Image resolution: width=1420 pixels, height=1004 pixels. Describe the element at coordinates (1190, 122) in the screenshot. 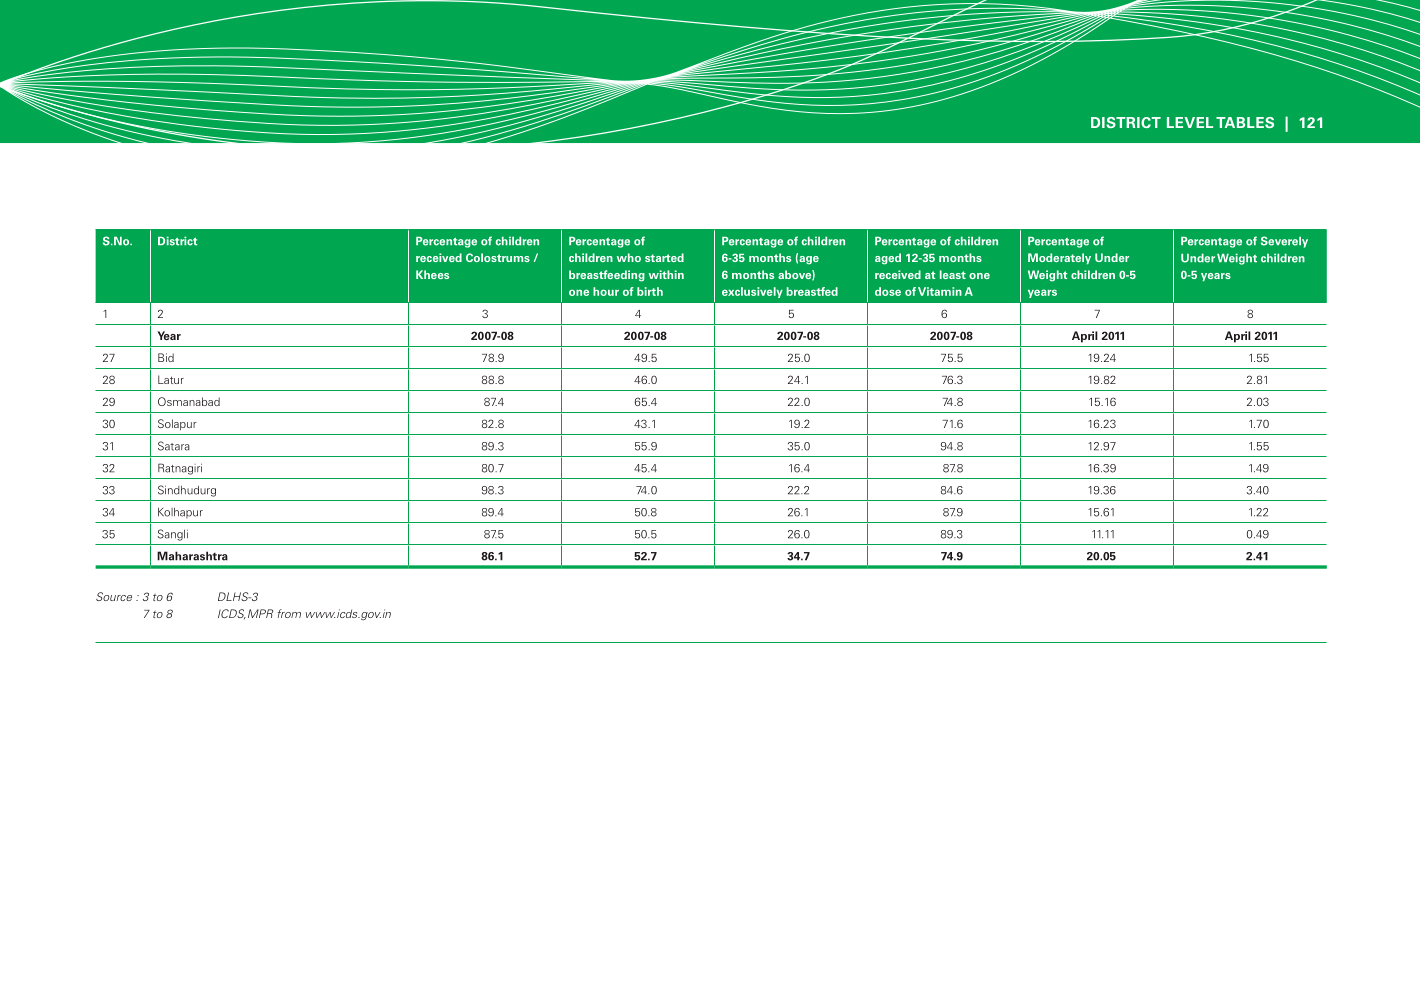

I see `level` at that location.
